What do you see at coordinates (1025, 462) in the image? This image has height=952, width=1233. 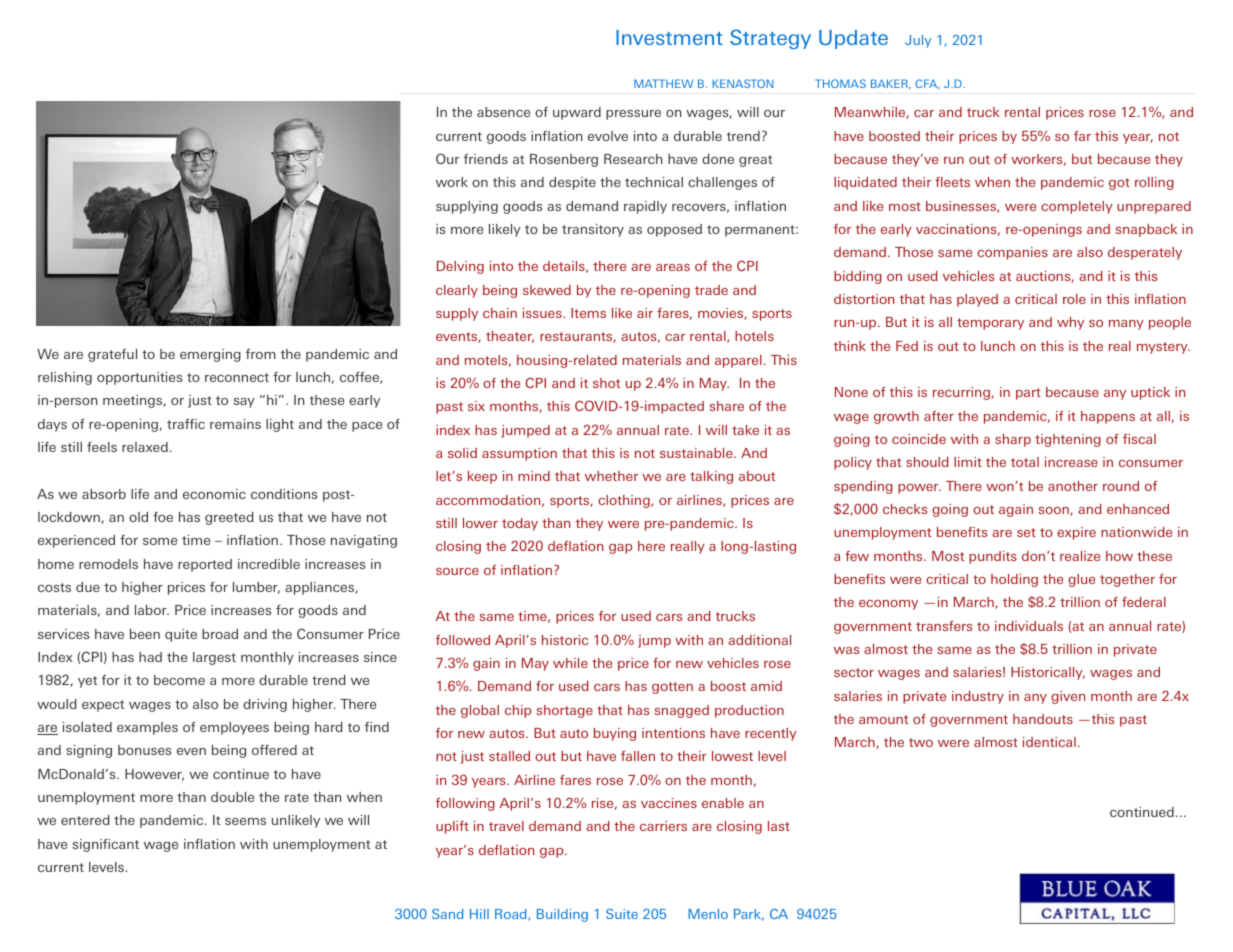 I see `total` at bounding box center [1025, 462].
